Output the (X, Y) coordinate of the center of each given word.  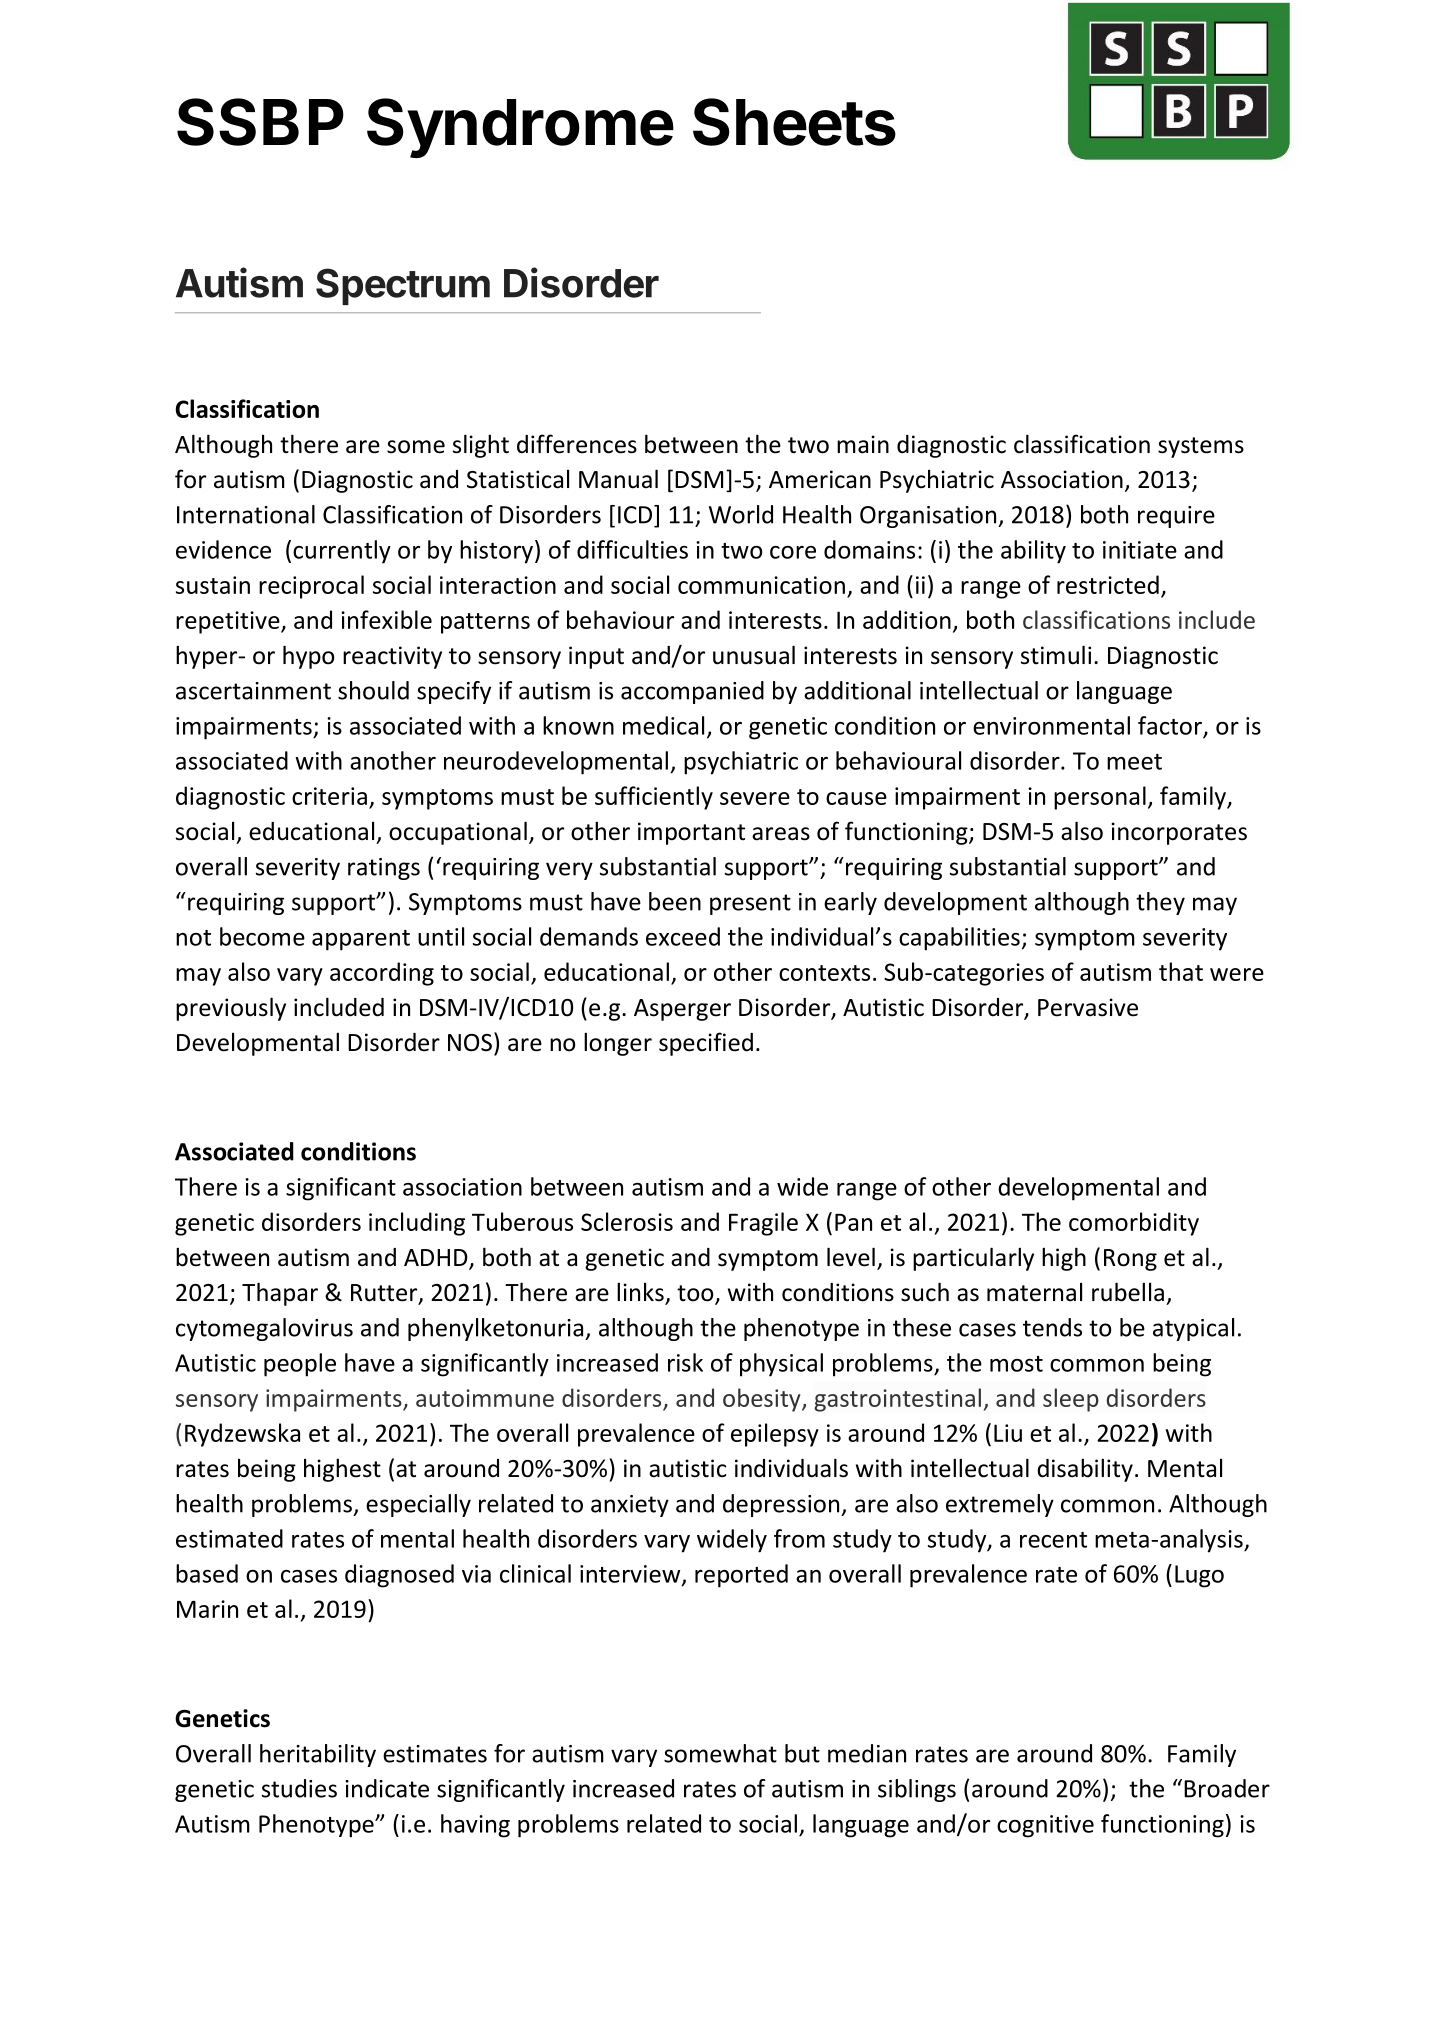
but (802, 1753)
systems (1201, 447)
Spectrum (403, 286)
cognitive (1045, 1826)
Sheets (794, 122)
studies (299, 1788)
